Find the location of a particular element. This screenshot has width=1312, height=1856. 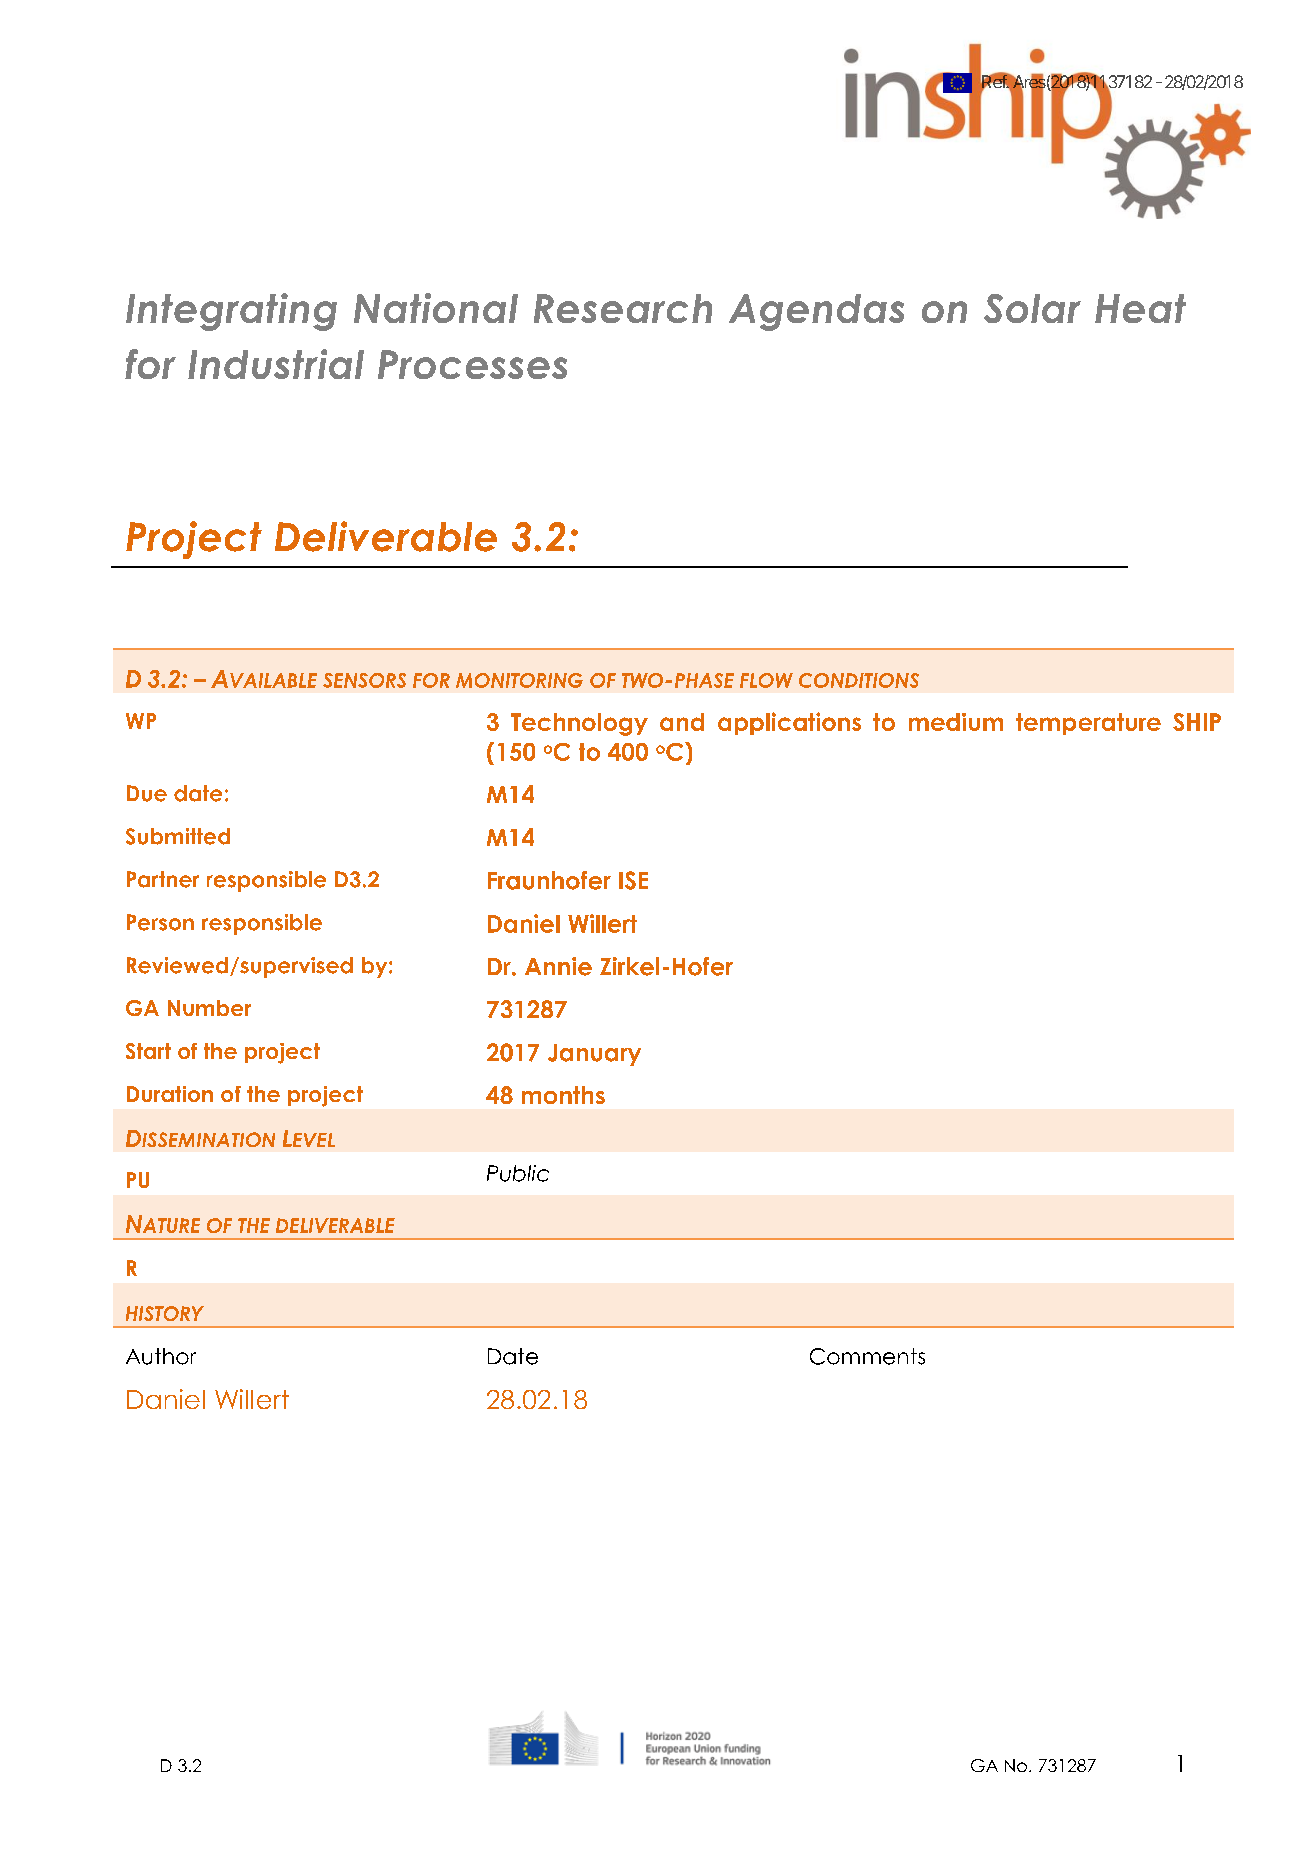

Industrial is located at coordinates (276, 364).
